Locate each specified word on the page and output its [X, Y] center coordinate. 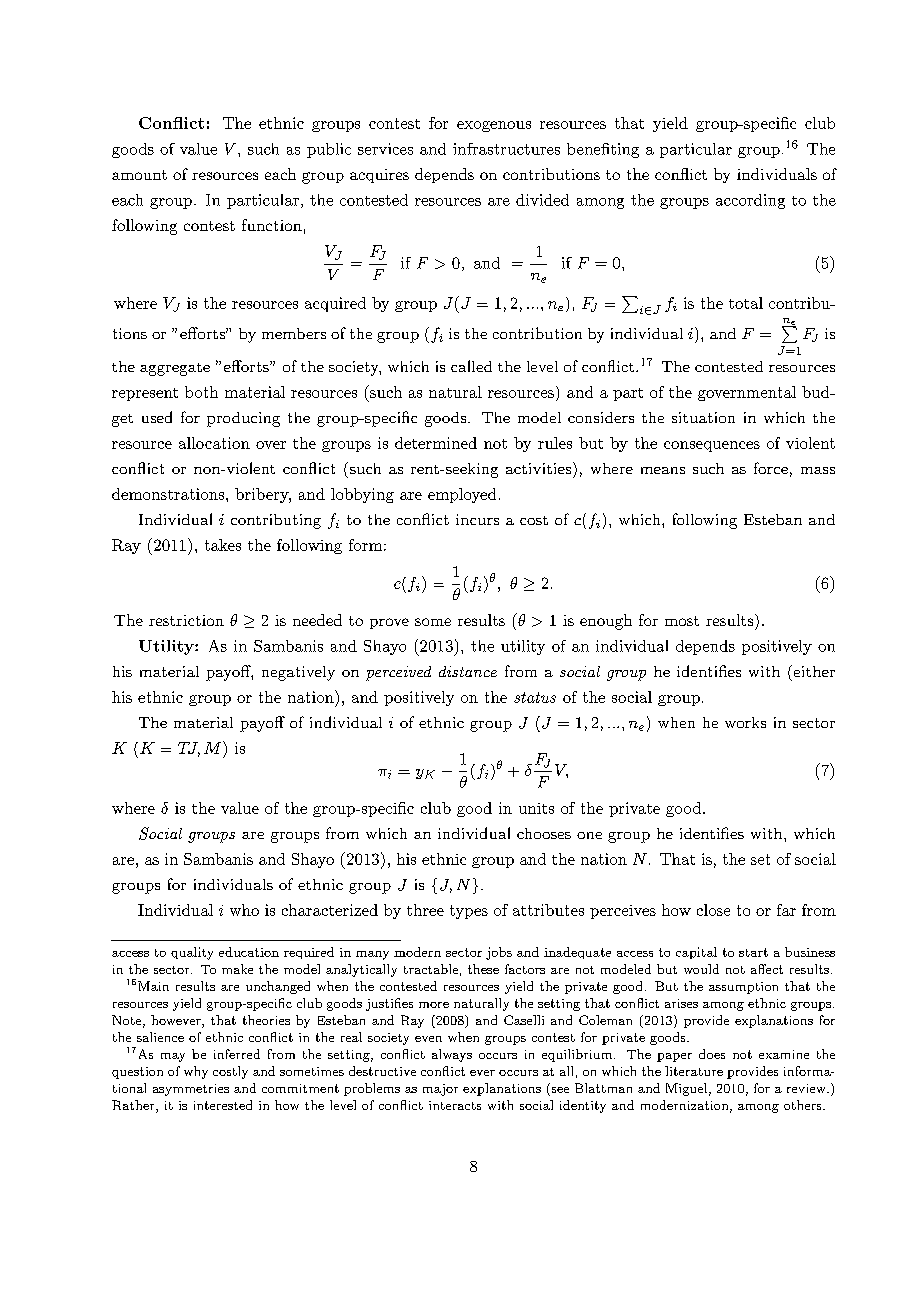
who [244, 910]
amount [139, 175]
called [471, 366]
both [201, 392]
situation [703, 417]
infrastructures [506, 149]
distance [468, 671]
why [196, 1072]
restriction [186, 620]
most [682, 621]
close [713, 910]
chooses [544, 833]
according [750, 201]
